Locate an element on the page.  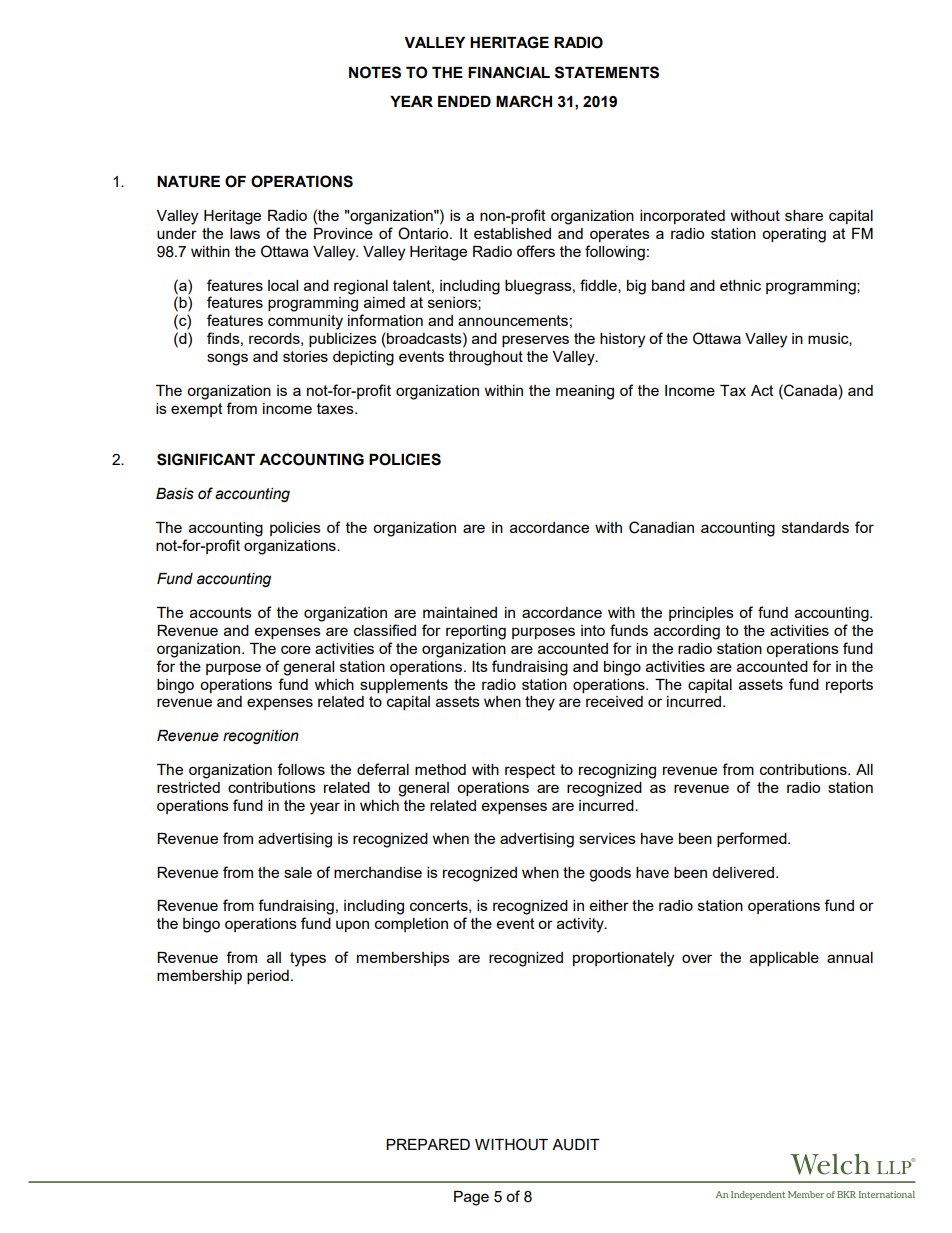
share is located at coordinates (804, 215).
